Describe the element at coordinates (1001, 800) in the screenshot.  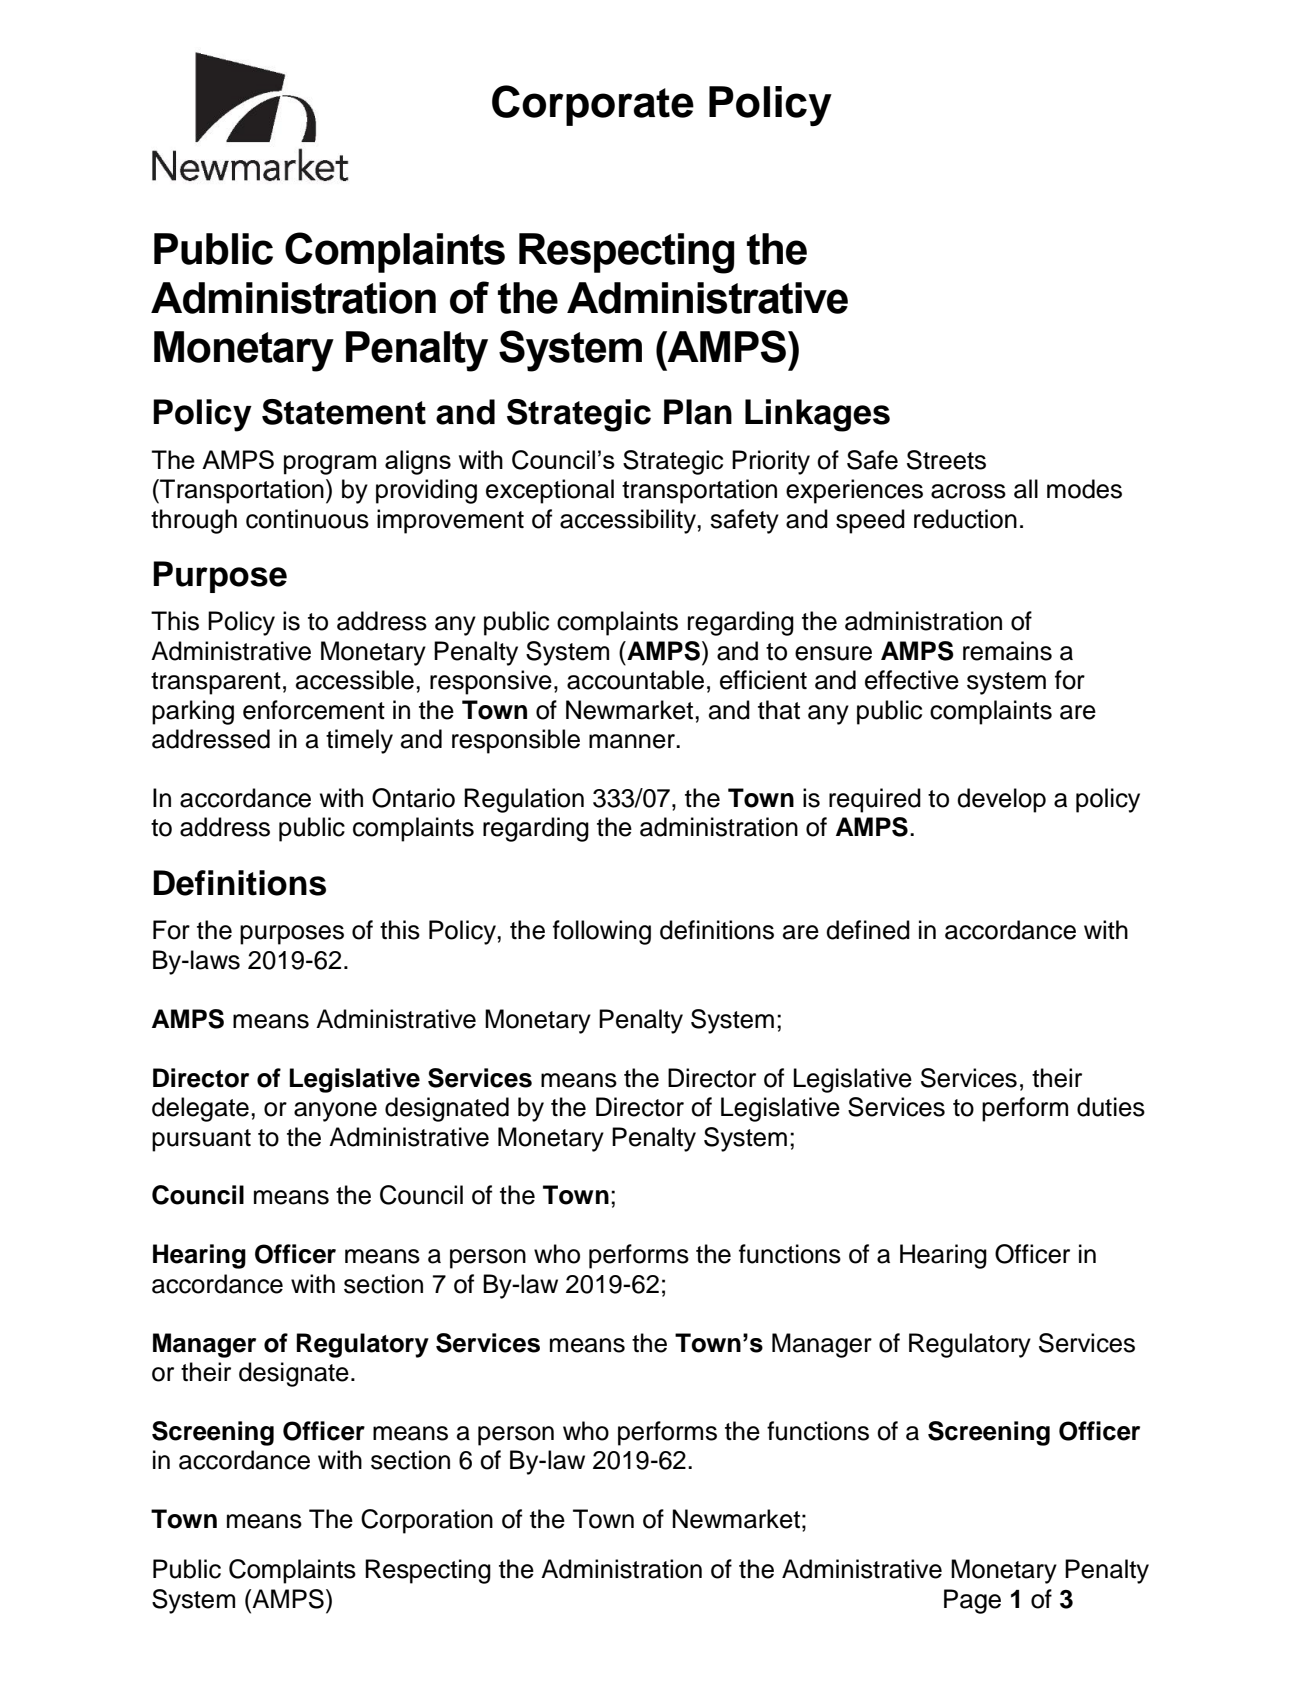
I see `develop` at that location.
